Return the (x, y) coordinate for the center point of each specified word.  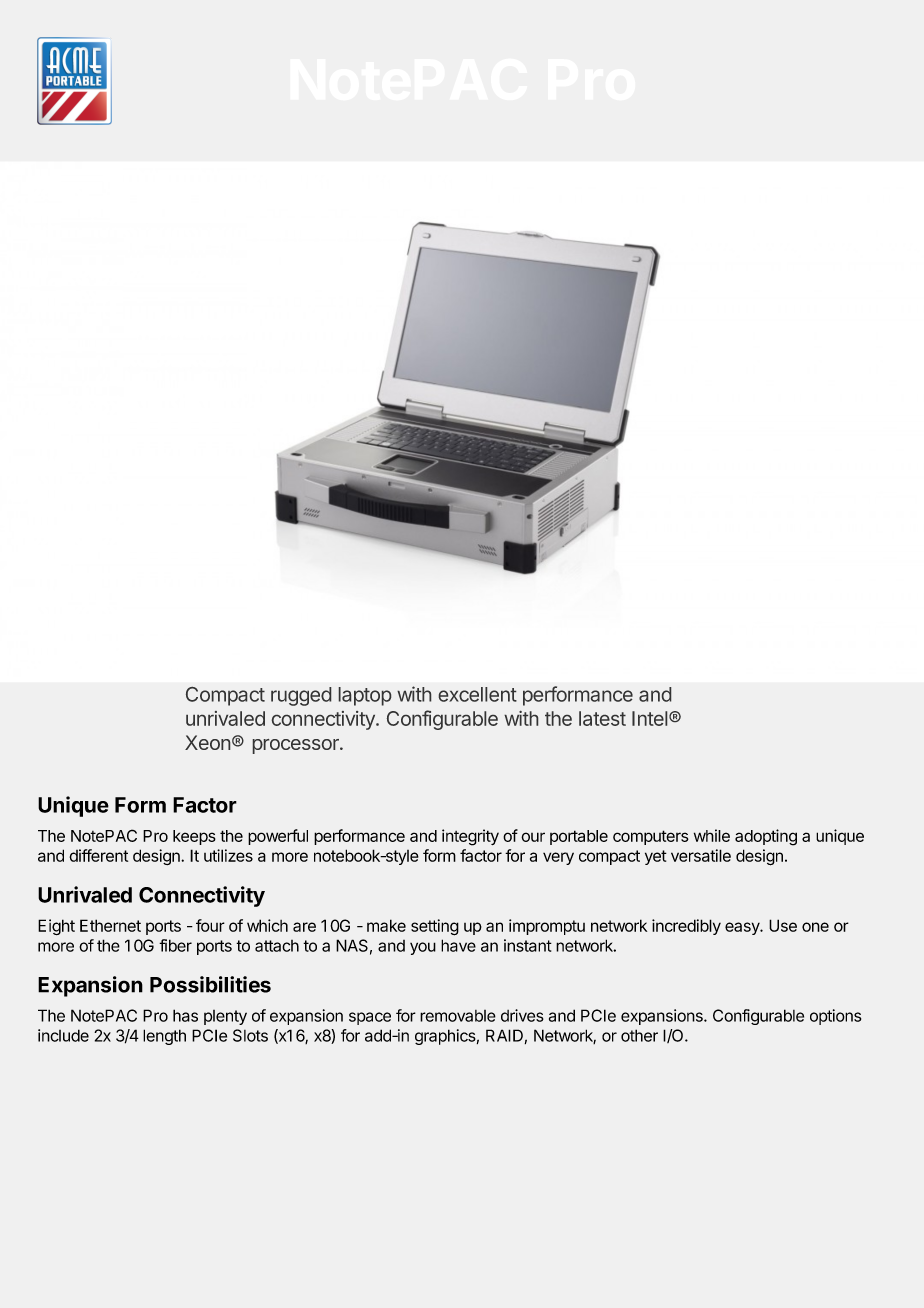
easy (743, 928)
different (98, 855)
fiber (175, 945)
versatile (701, 855)
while (712, 835)
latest (602, 718)
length (164, 1037)
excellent (478, 694)
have (458, 945)
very (558, 858)
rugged (301, 696)
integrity (470, 837)
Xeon (207, 742)
